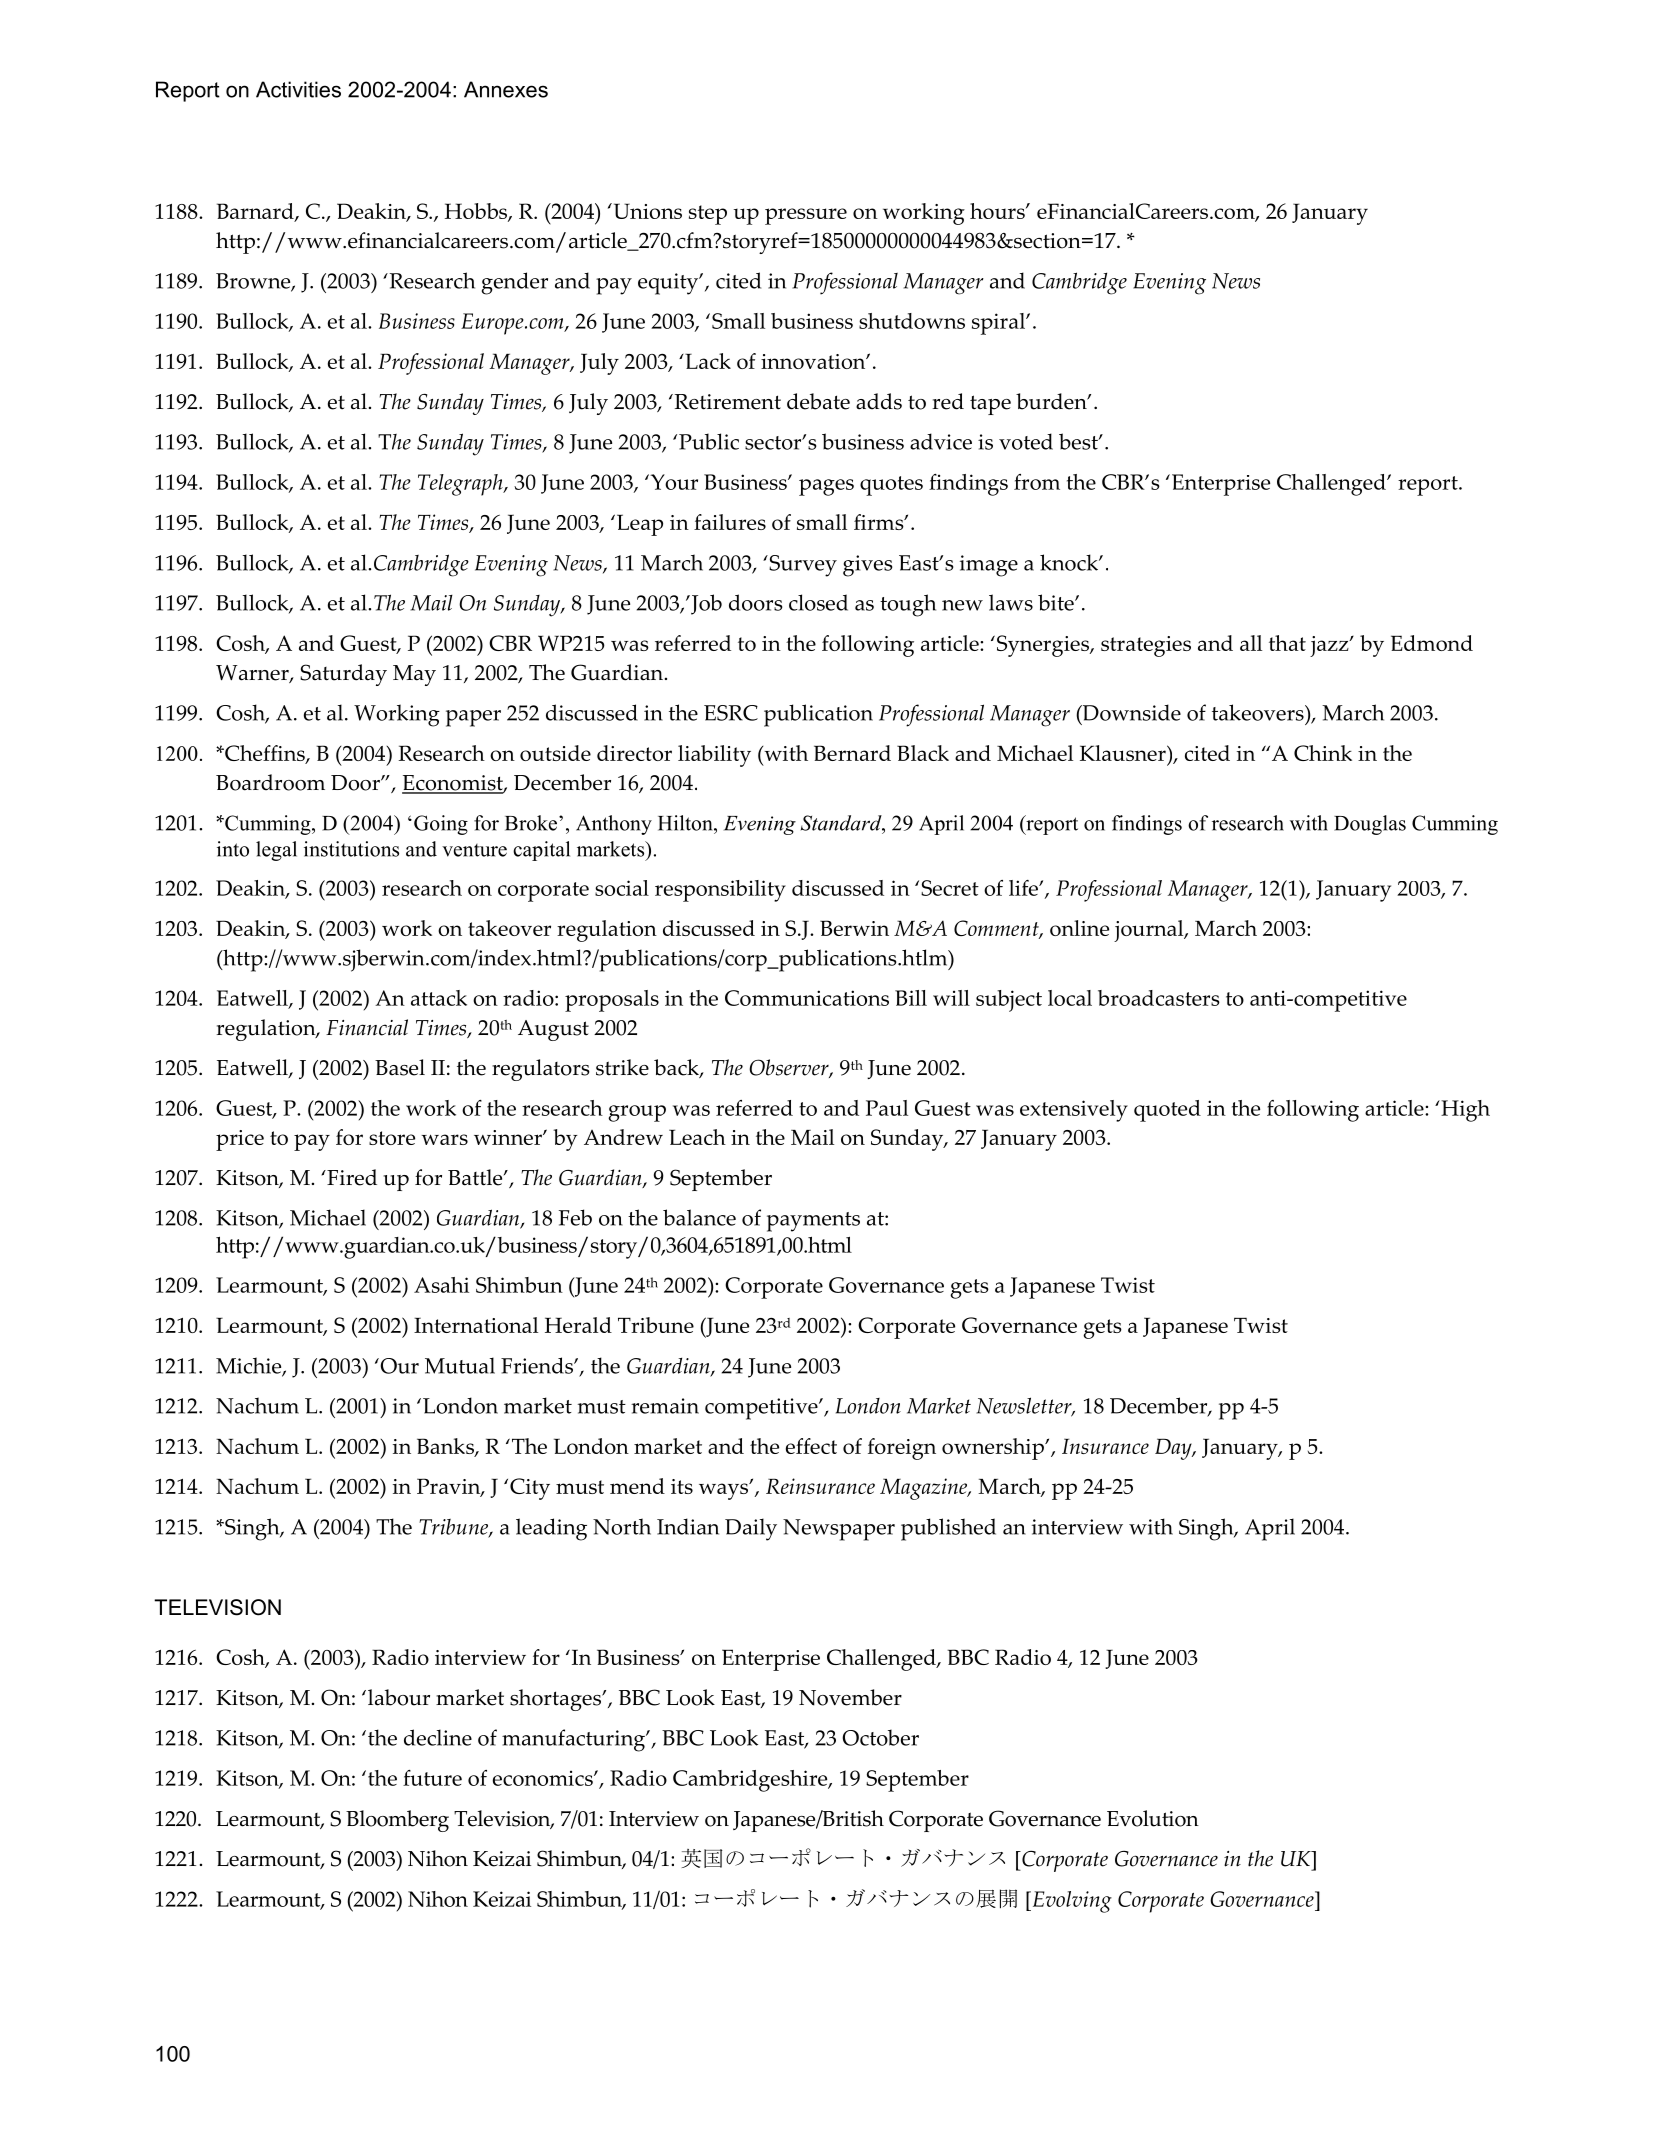 The image size is (1666, 2156). I want to click on pressure, so click(806, 216).
